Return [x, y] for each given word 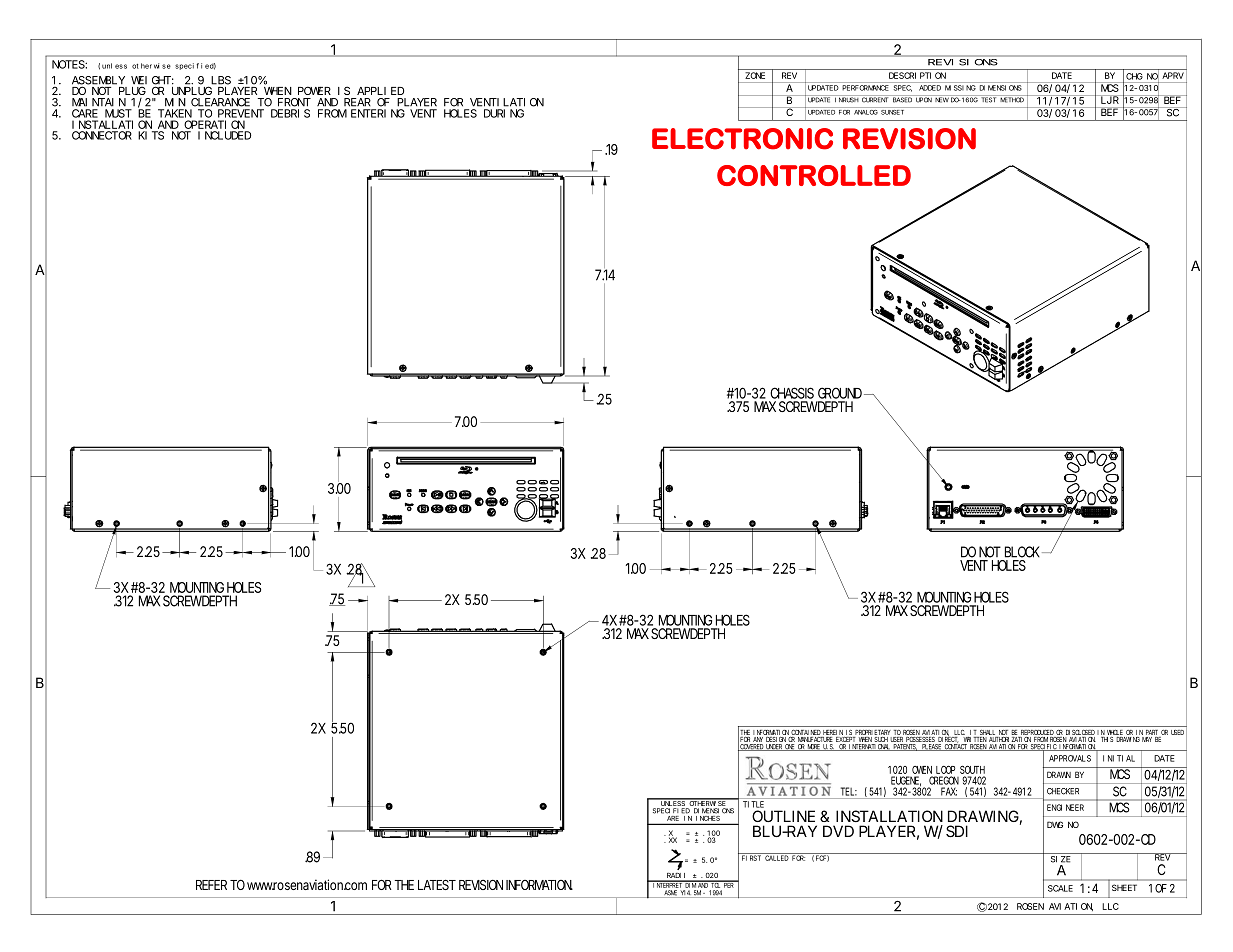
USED [1177, 732]
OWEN [922, 770]
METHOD [1011, 99]
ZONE [755, 75]
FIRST [751, 857]
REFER [211, 885]
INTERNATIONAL [869, 747]
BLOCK [1022, 552]
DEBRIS [290, 113]
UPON [923, 99]
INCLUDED [224, 135]
